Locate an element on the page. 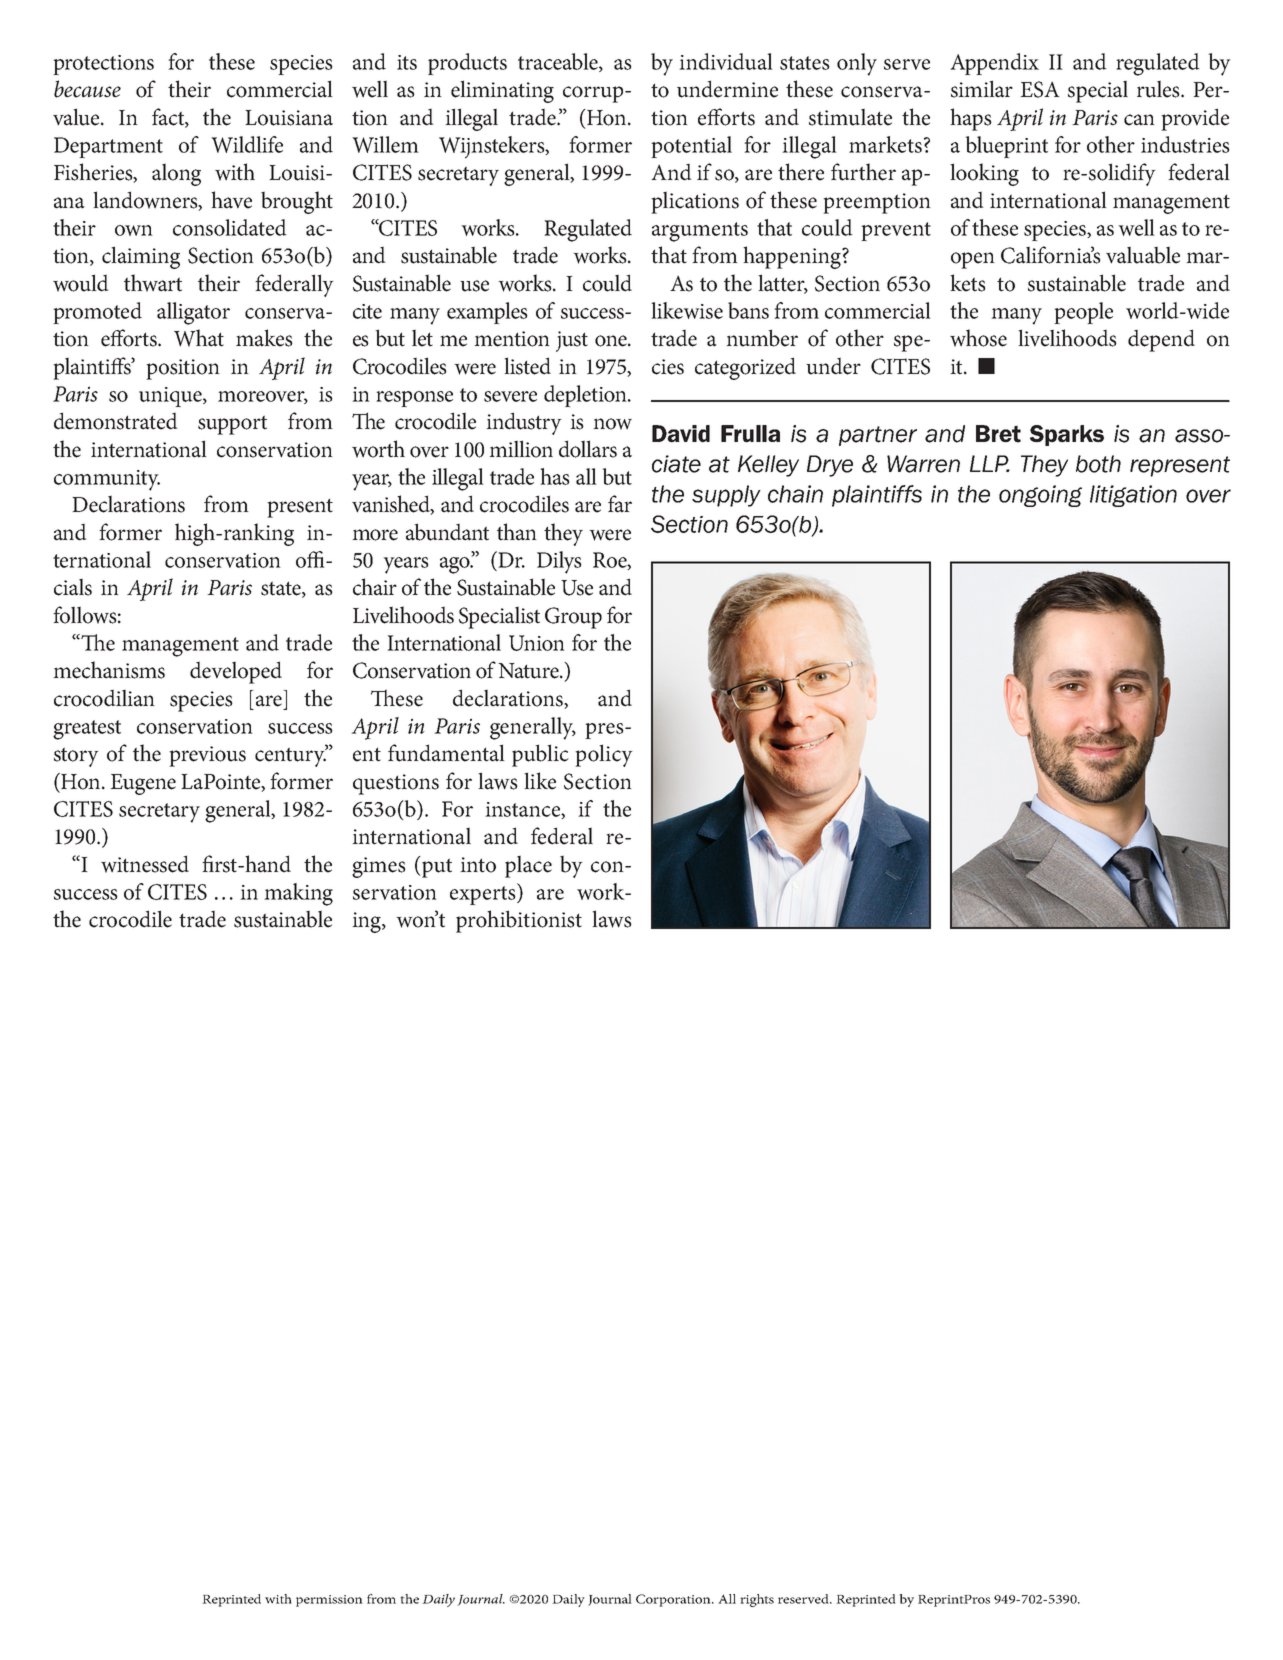 This document has height=1660, width=1283. both is located at coordinates (1098, 464).
